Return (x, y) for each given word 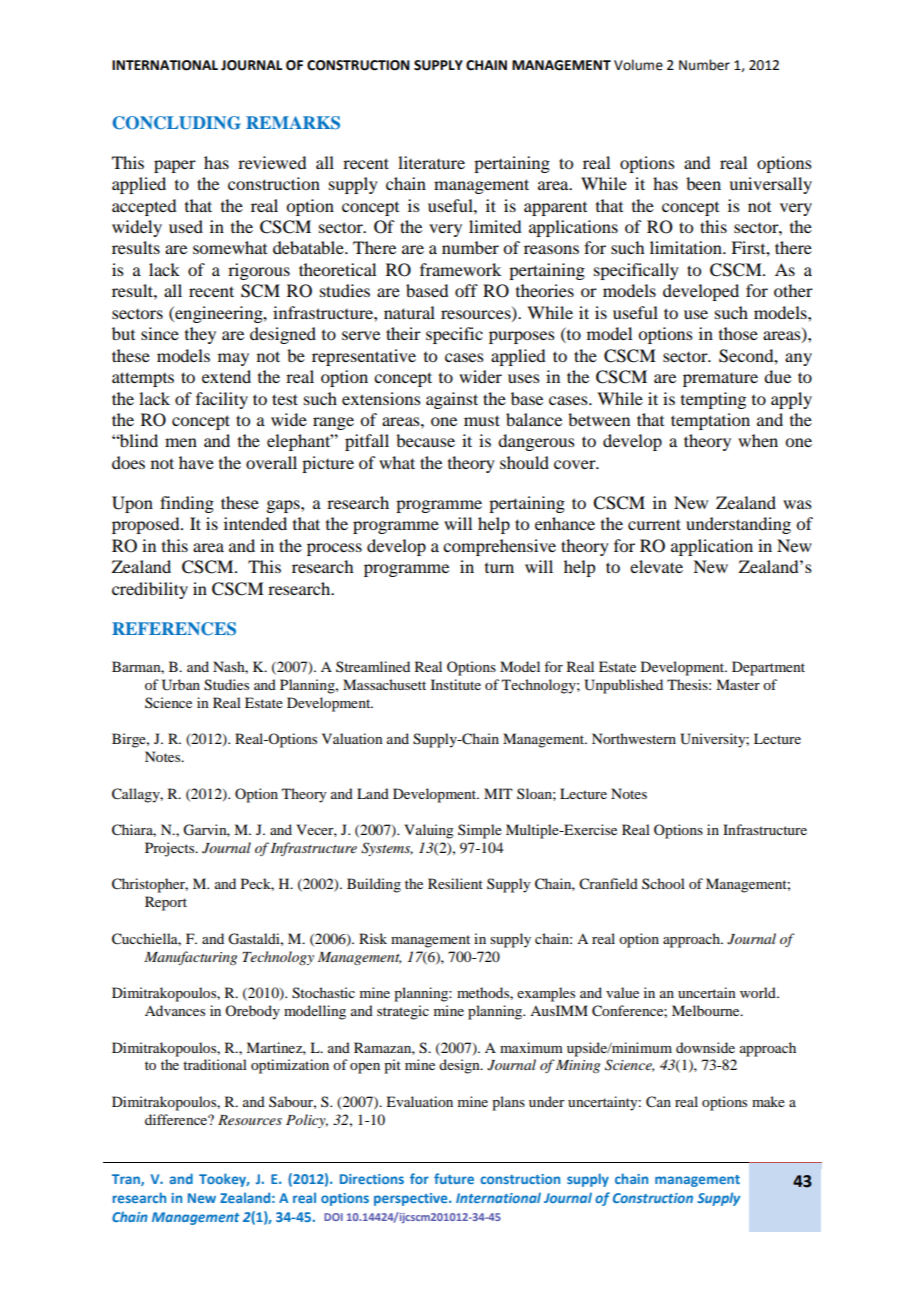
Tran (127, 1180)
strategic (403, 1012)
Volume (638, 65)
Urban (181, 685)
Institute (456, 684)
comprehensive (499, 547)
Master (738, 684)
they (200, 335)
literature (431, 162)
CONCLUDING (177, 123)
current (654, 524)
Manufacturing (190, 958)
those (738, 333)
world (759, 992)
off (466, 290)
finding (187, 504)
